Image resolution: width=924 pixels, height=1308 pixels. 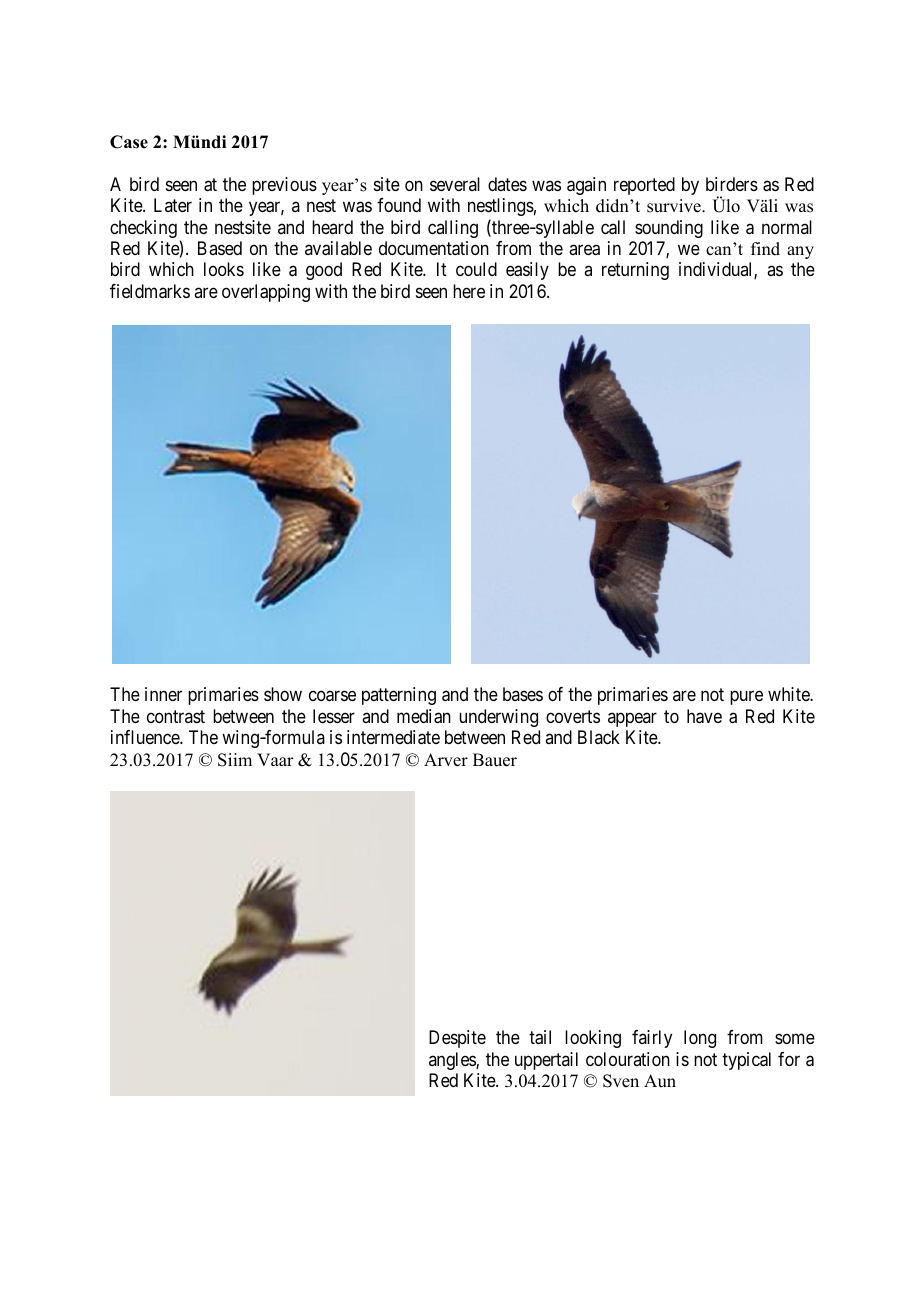 I want to click on returning, so click(x=635, y=271).
